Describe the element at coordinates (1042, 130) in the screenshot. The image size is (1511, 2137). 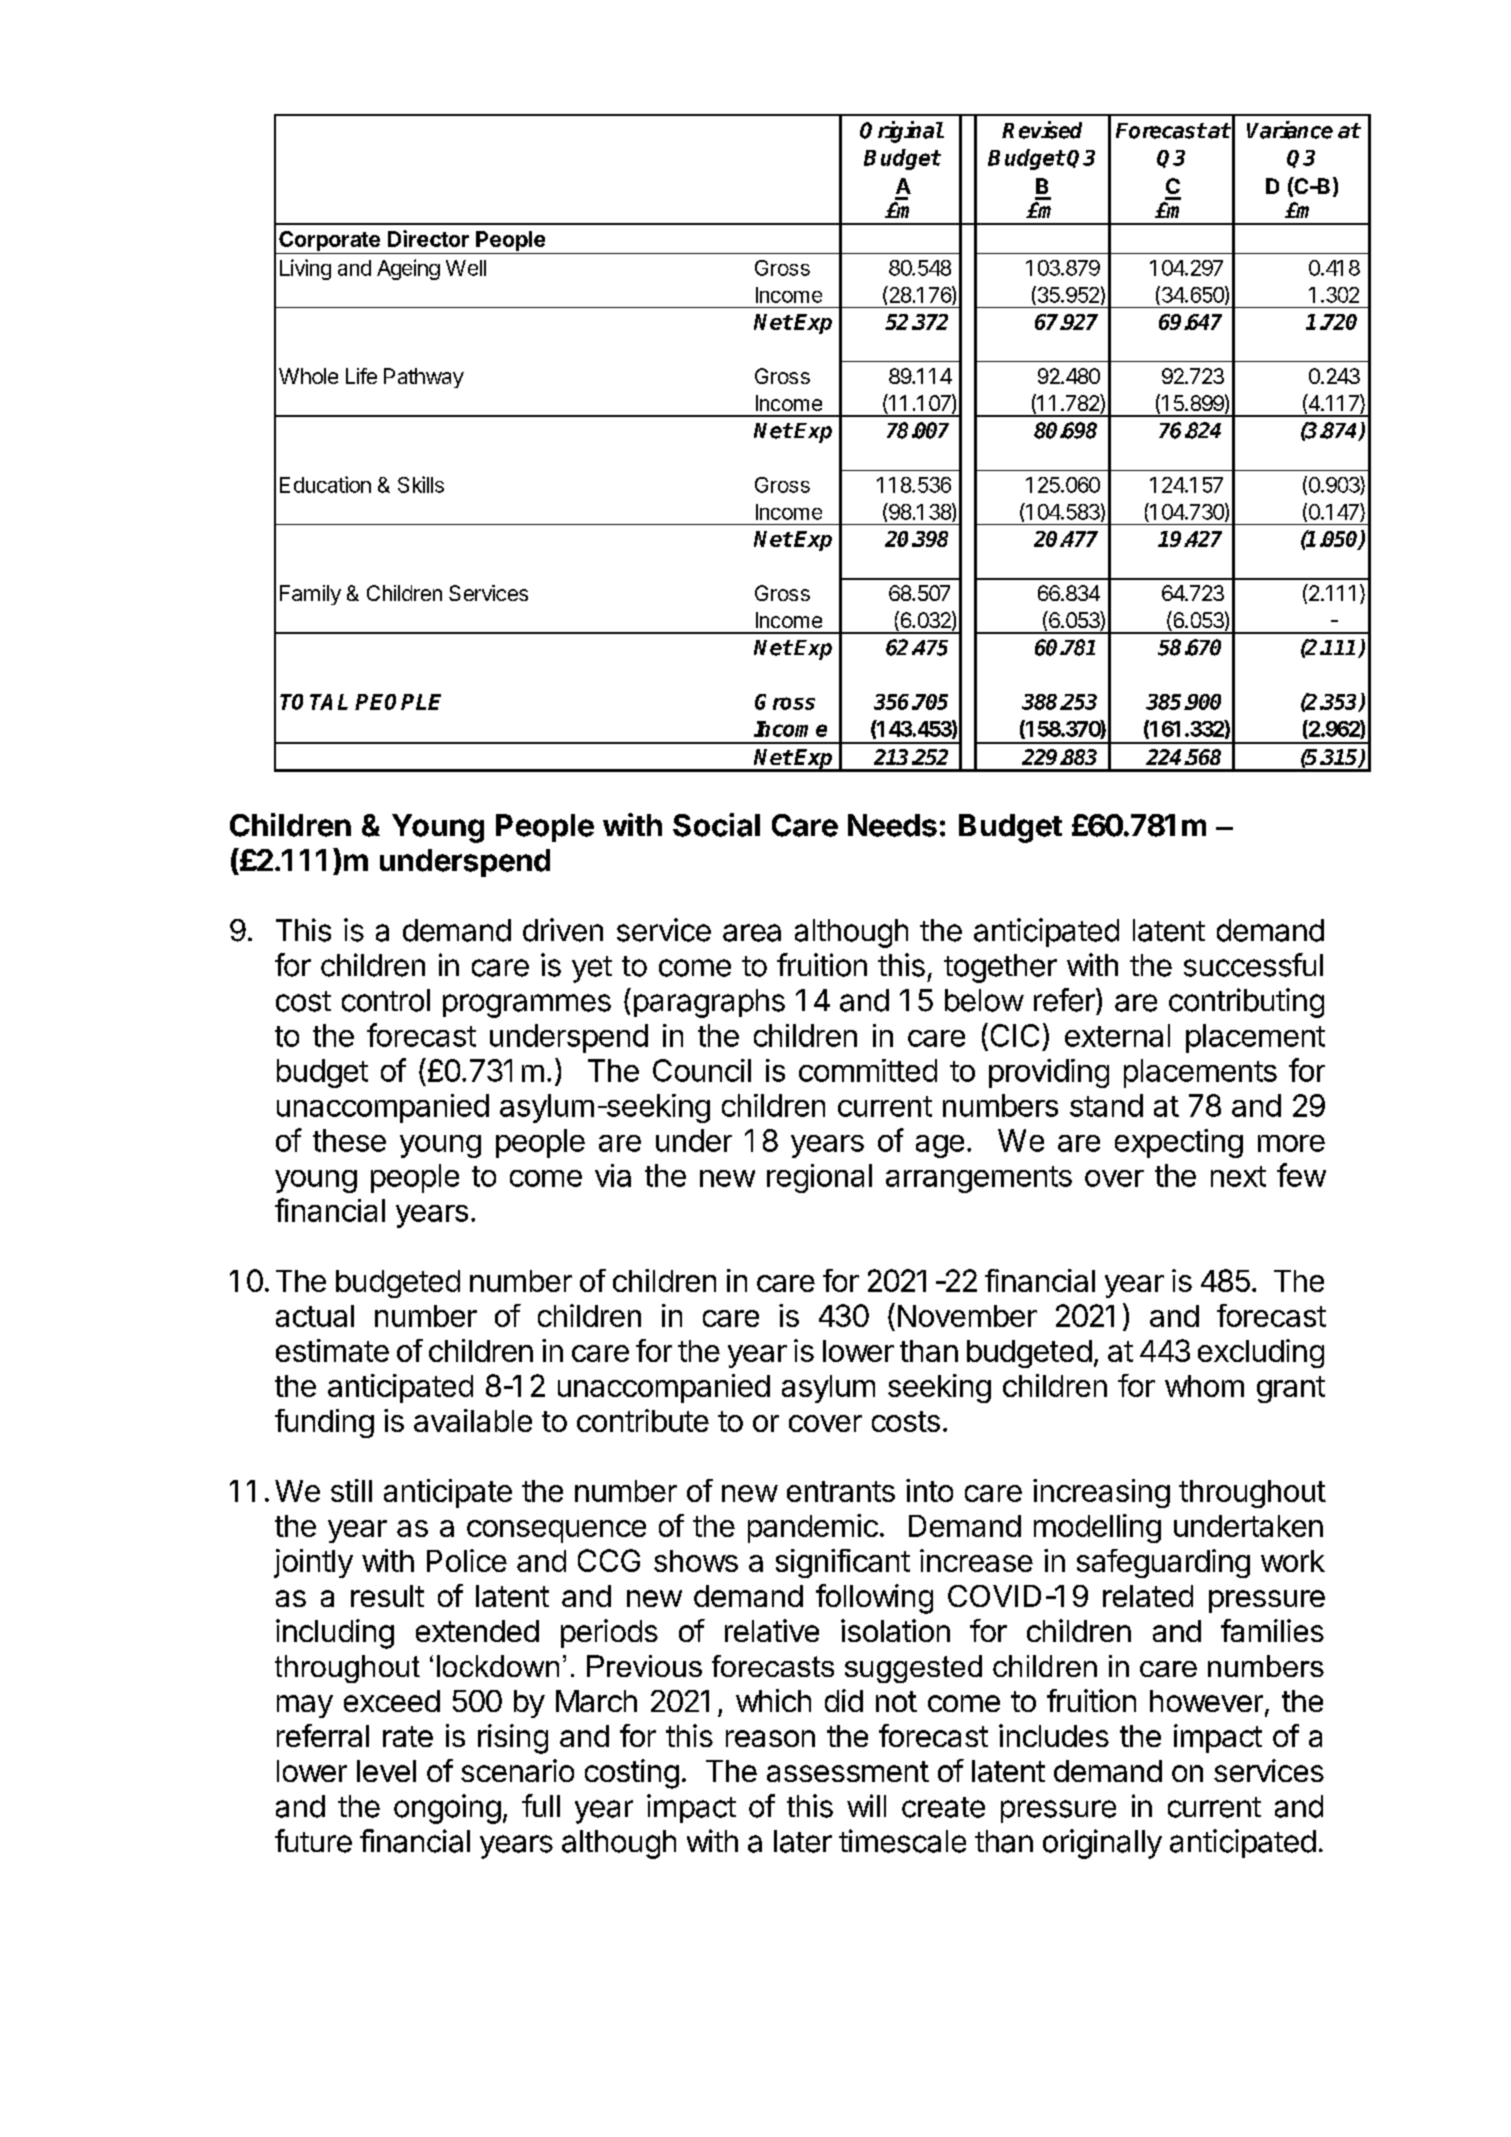
I see `Revised` at that location.
